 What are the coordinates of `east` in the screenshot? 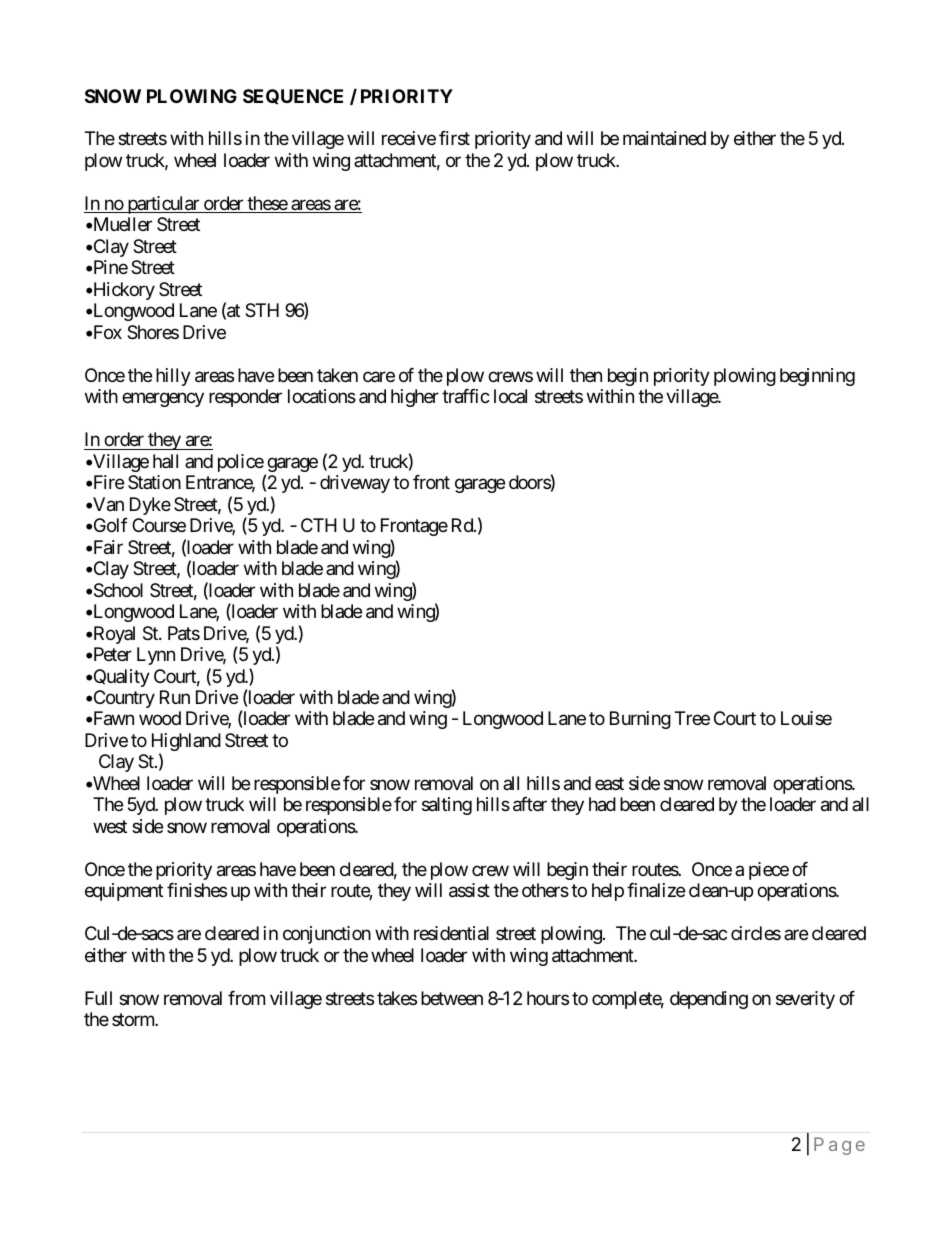 It's located at (609, 783).
